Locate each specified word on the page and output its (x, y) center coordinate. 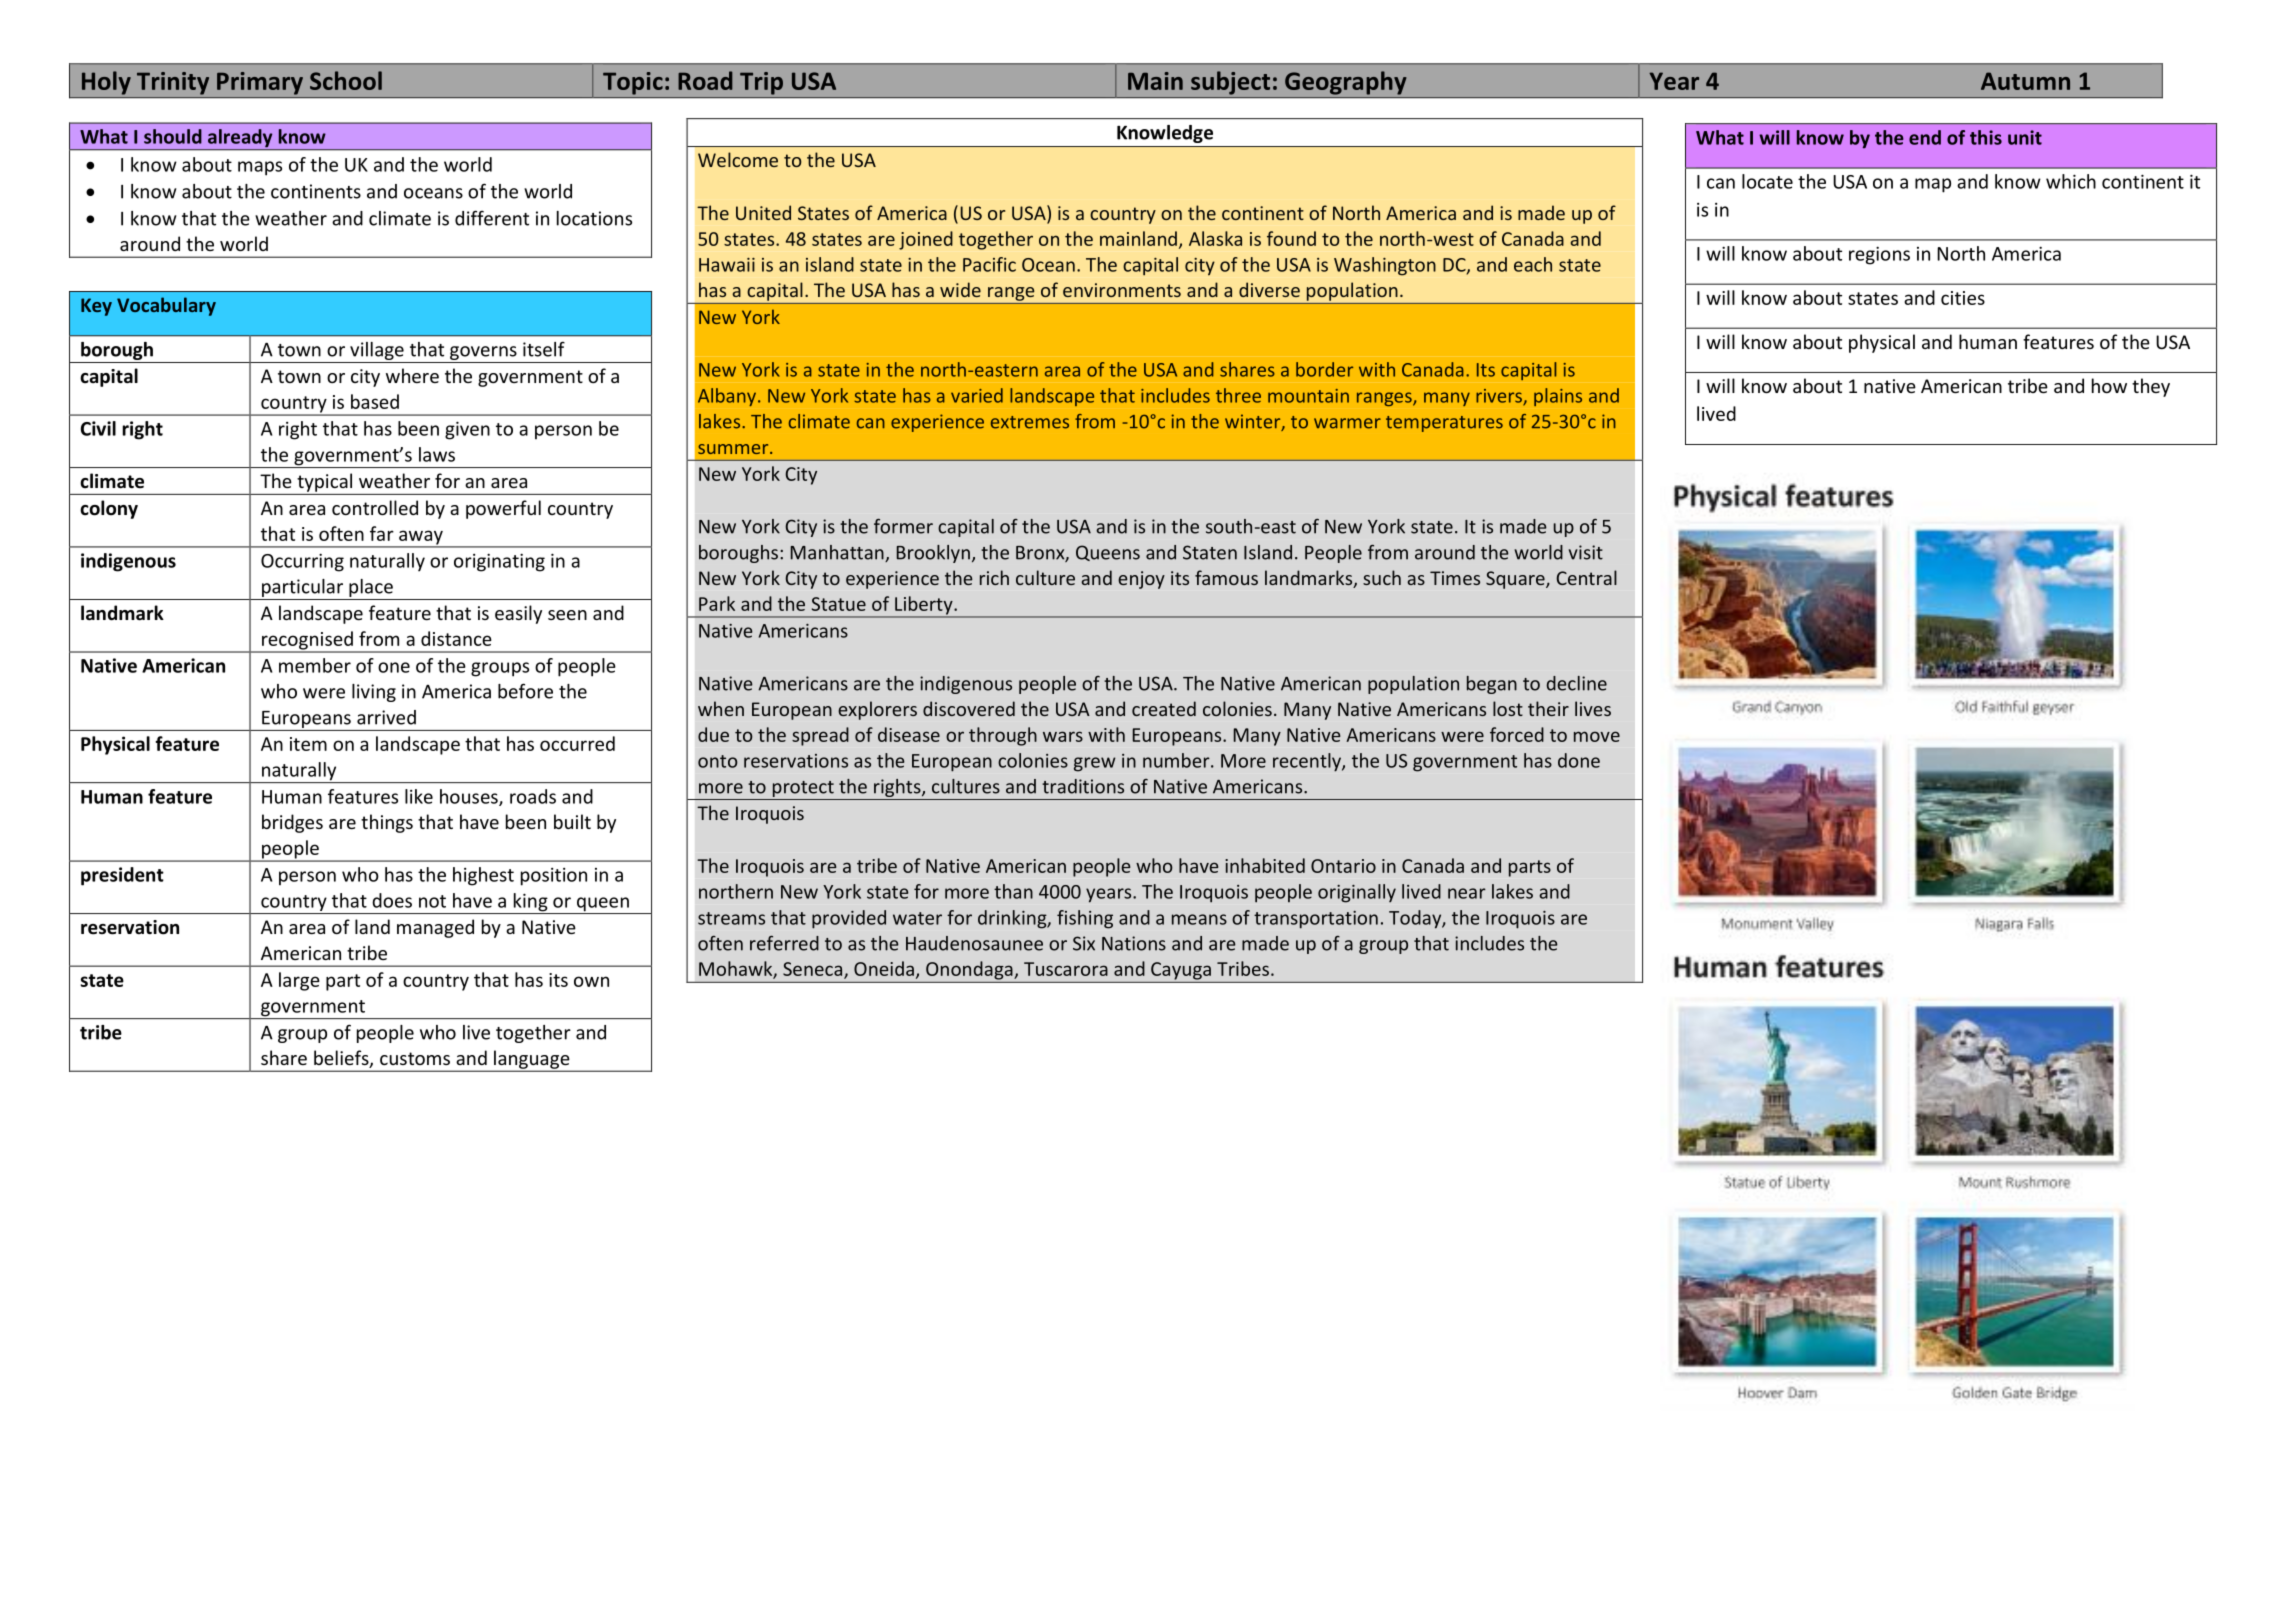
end (1925, 137)
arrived (386, 717)
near (1467, 893)
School (346, 80)
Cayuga (1181, 971)
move (1597, 736)
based (375, 401)
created (1164, 708)
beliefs (342, 1059)
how (2109, 385)
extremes (1030, 422)
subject (1230, 83)
